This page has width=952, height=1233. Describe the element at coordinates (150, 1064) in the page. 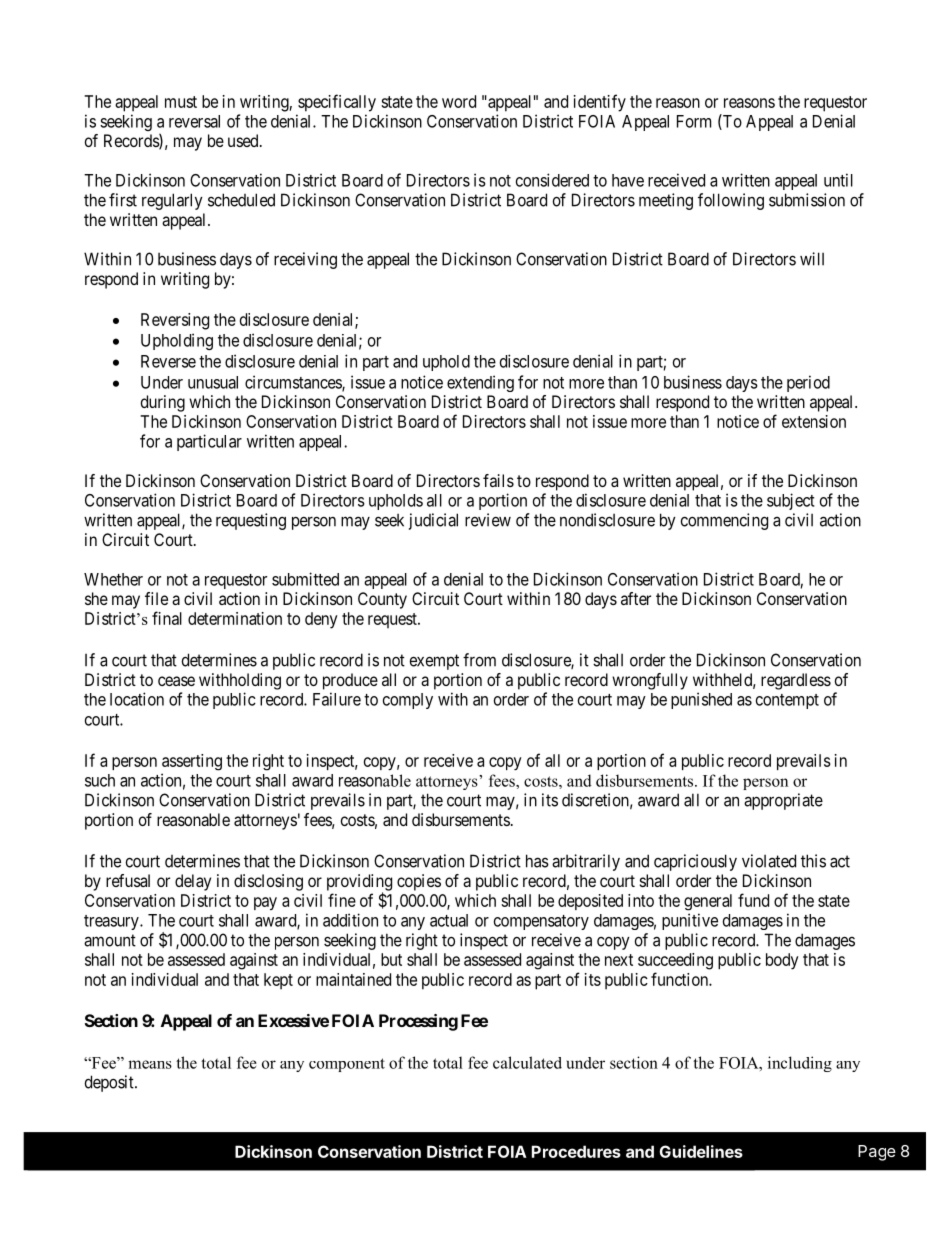

I see `means` at that location.
